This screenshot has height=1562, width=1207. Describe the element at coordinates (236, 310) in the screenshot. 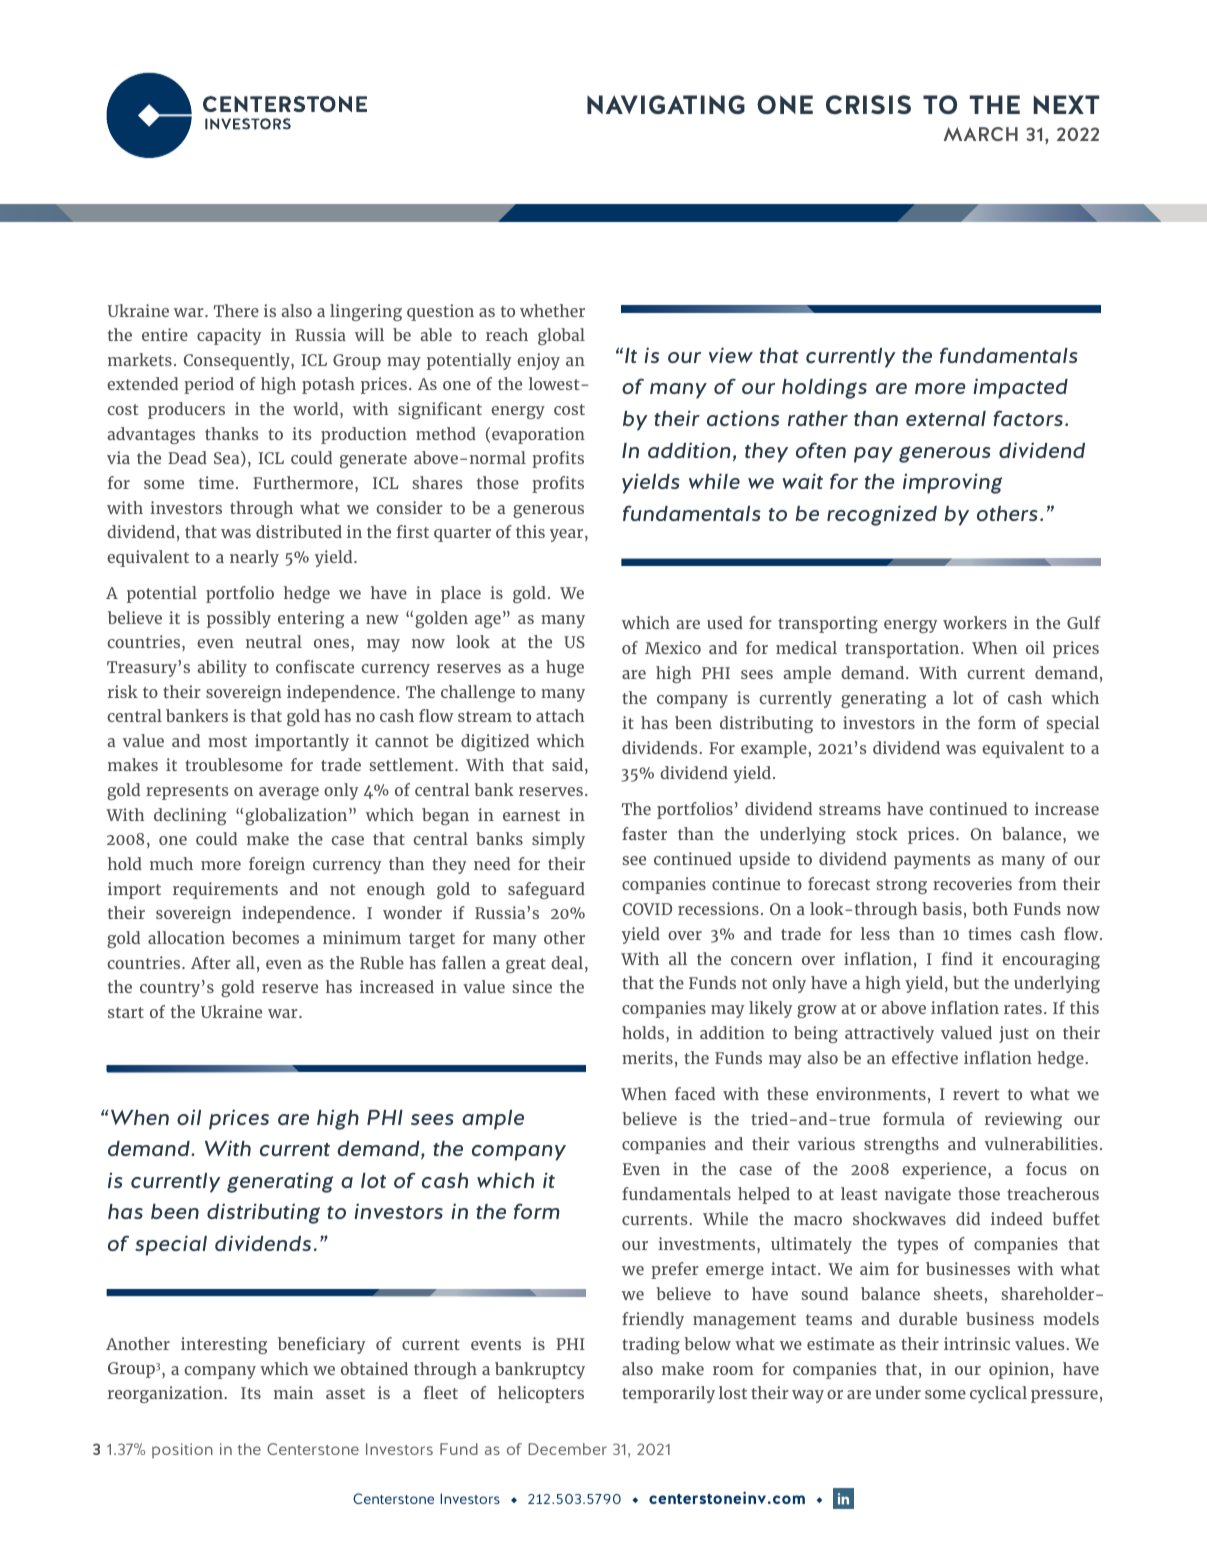

I see `There` at that location.
